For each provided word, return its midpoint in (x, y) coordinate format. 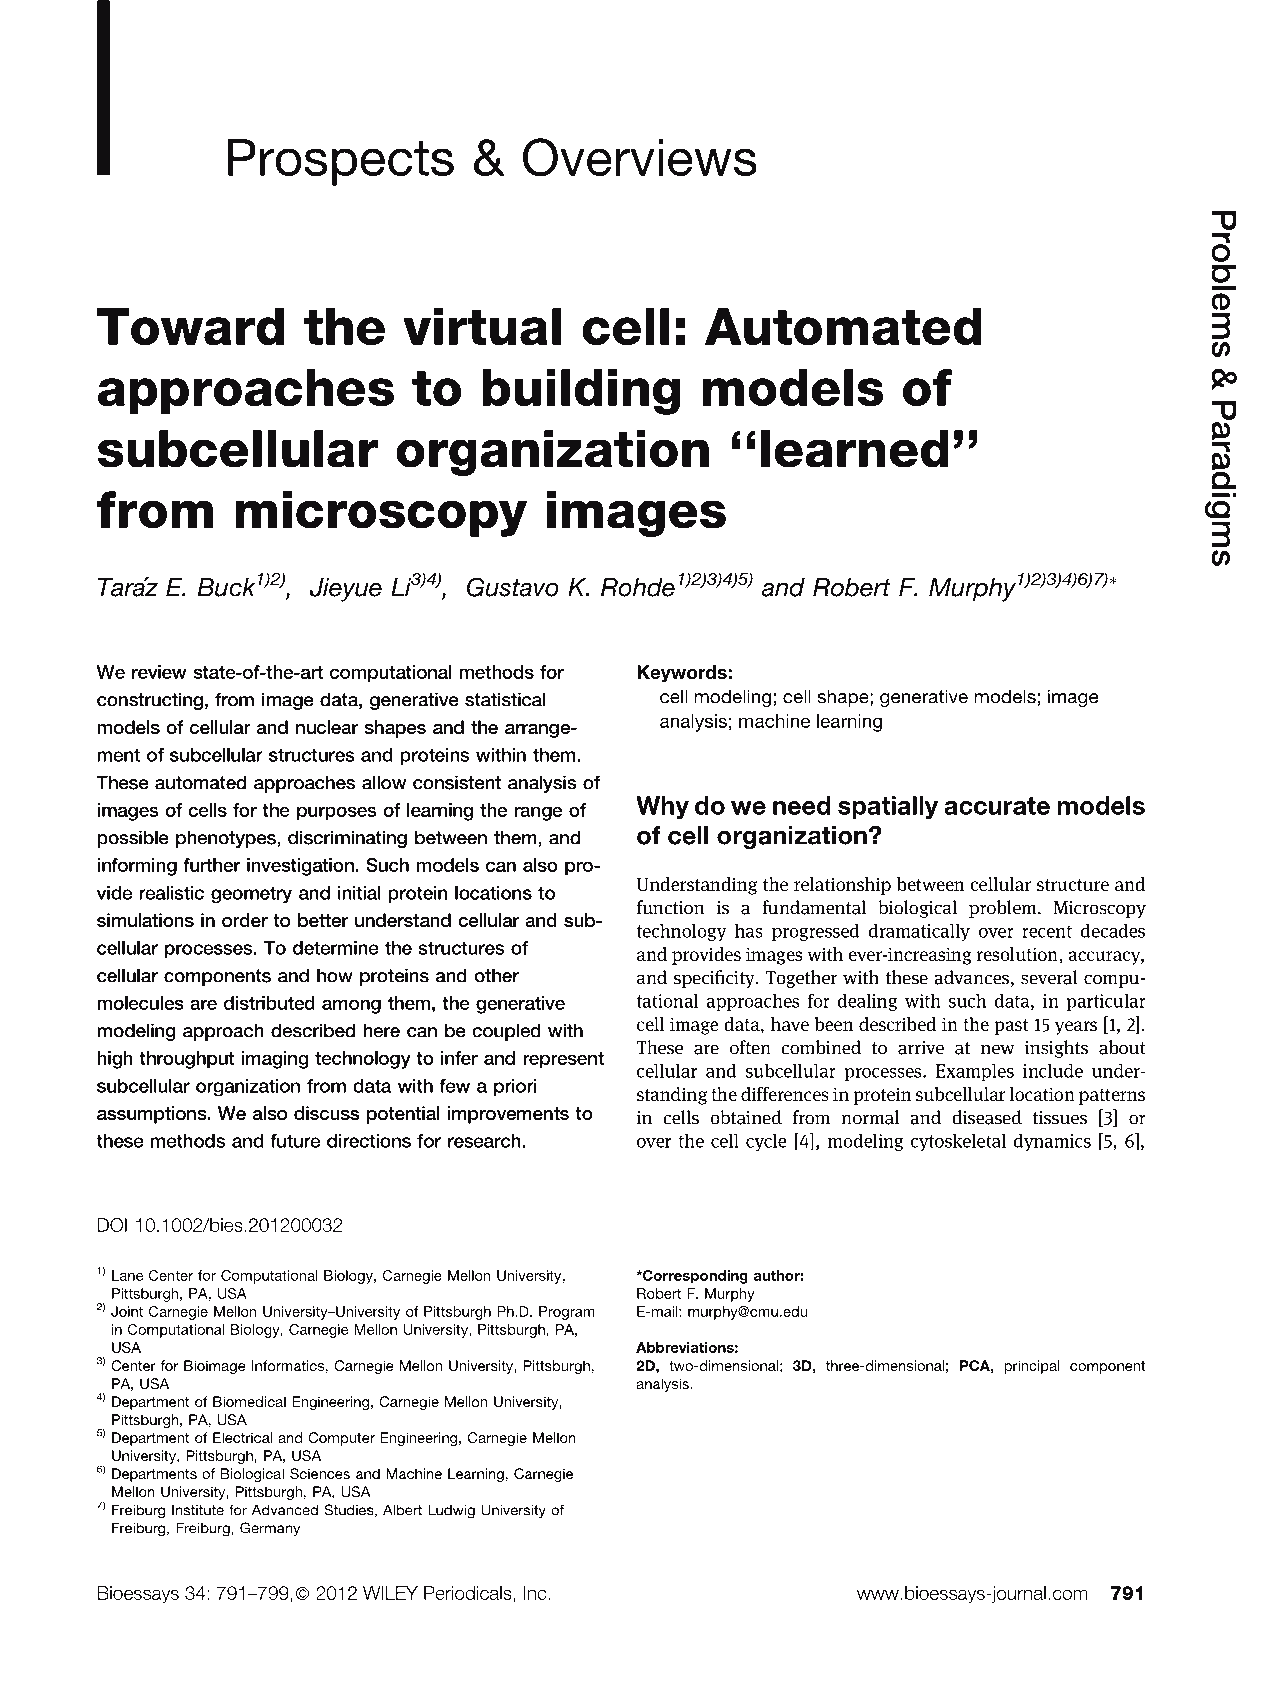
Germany (270, 1529)
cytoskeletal (958, 1142)
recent (1047, 931)
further (211, 865)
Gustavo (513, 587)
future (295, 1141)
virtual (482, 327)
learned (855, 449)
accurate (997, 806)
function (670, 907)
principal (1032, 1367)
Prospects (341, 162)
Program (567, 1313)
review (159, 672)
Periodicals (468, 1593)
